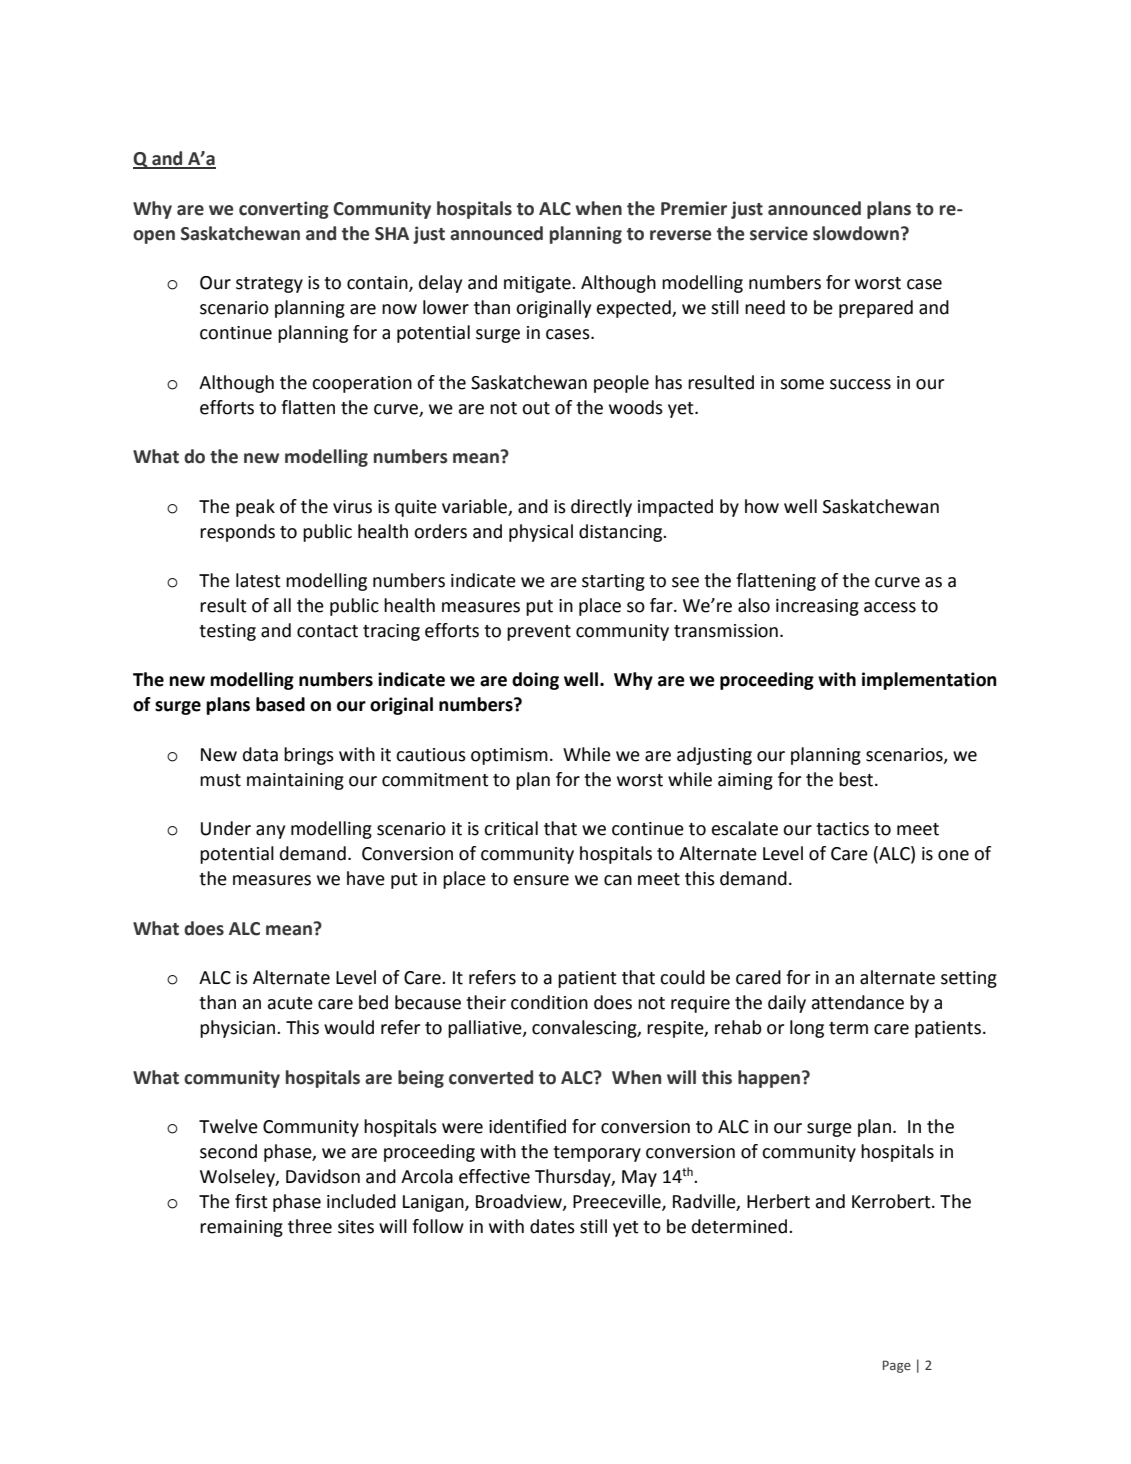 This image has height=1464, width=1131. What do you see at coordinates (538, 284) in the image?
I see `mitigate` at bounding box center [538, 284].
